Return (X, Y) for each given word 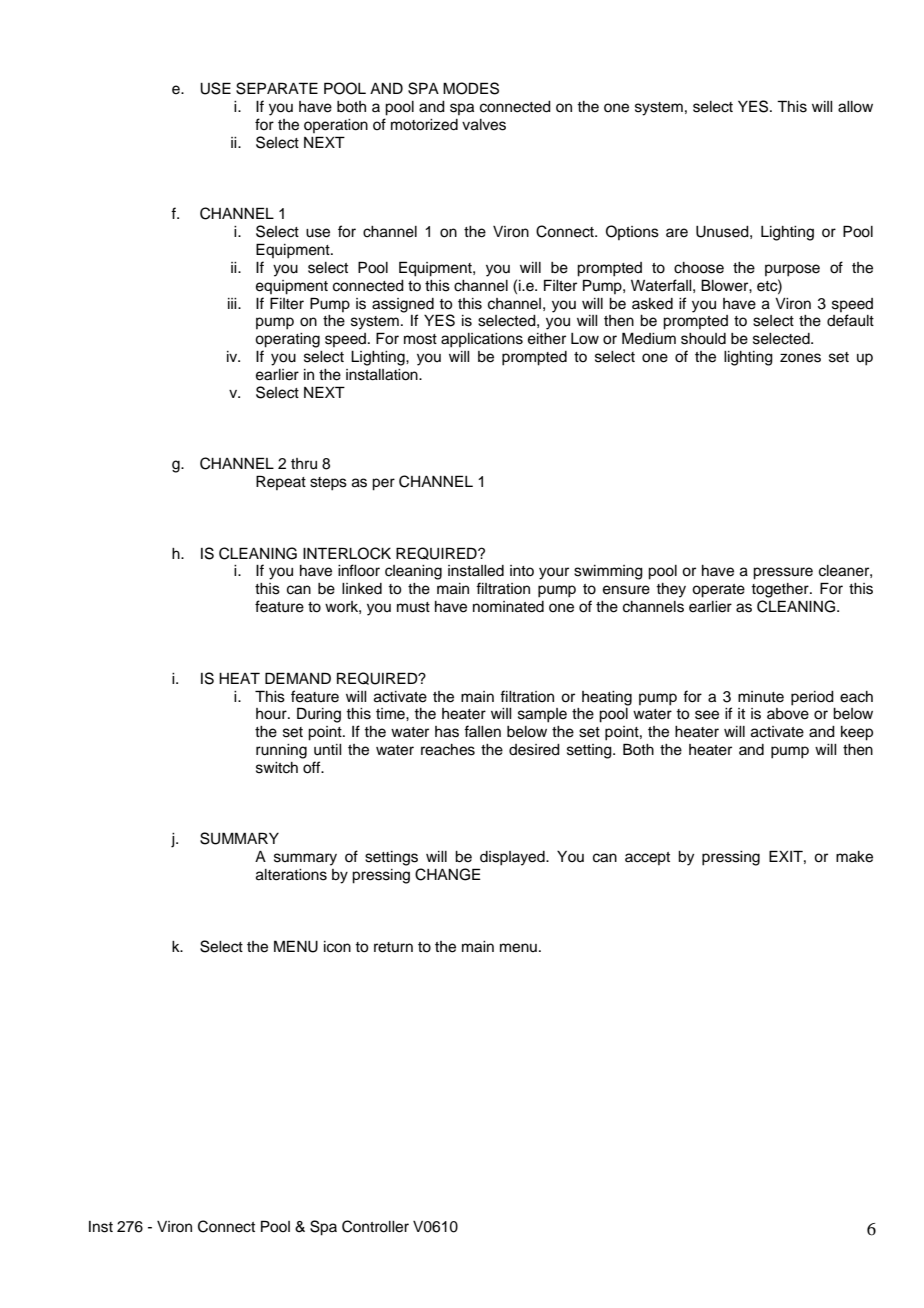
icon (337, 947)
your (554, 573)
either (547, 339)
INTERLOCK (347, 553)
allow (855, 107)
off (313, 767)
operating (287, 340)
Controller (375, 1226)
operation (336, 126)
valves (484, 125)
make (854, 857)
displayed (513, 858)
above (788, 714)
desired (534, 750)
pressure (783, 573)
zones (800, 358)
